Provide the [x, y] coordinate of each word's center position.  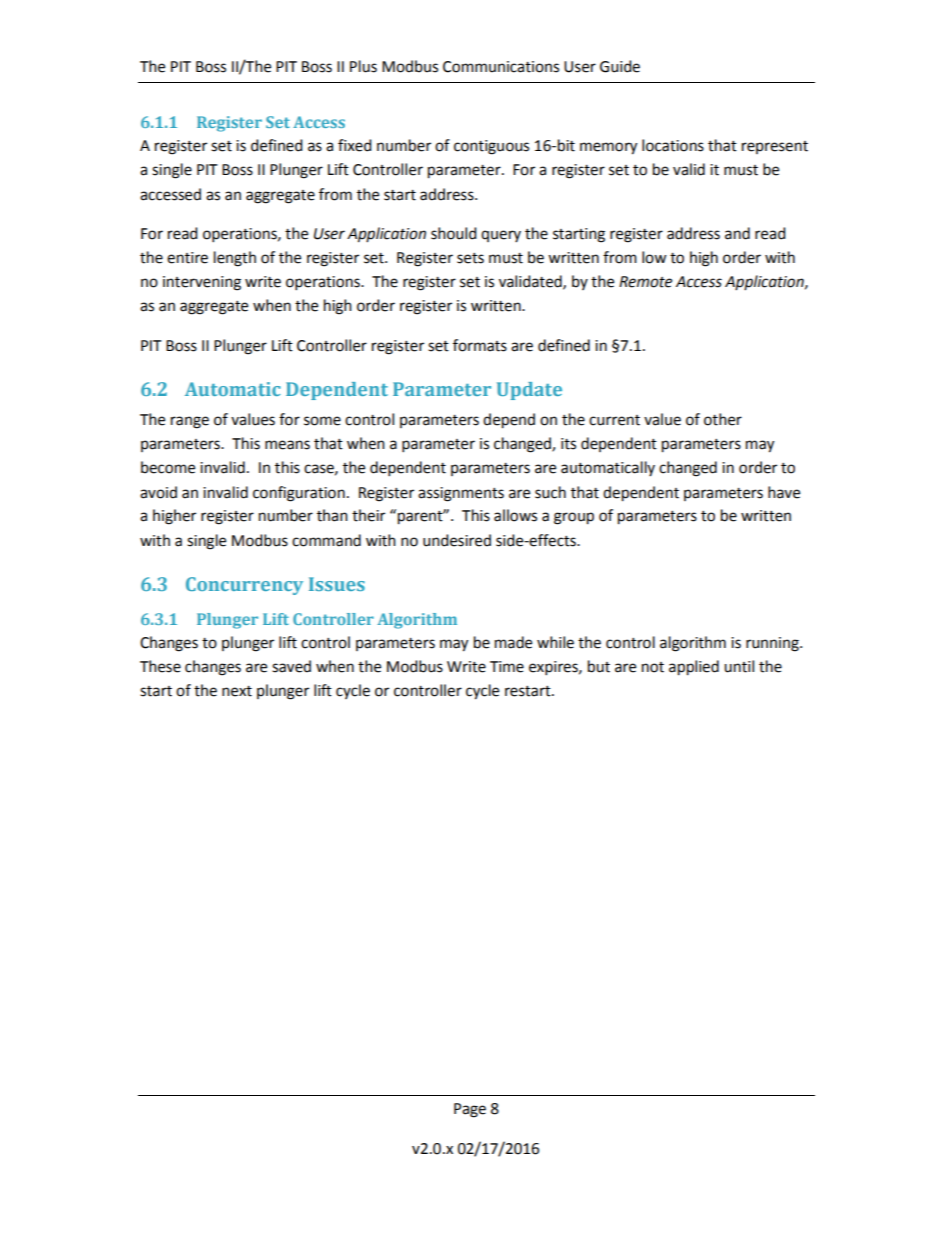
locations [673, 145]
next [237, 691]
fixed [355, 145]
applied [694, 668]
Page [470, 1110]
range [190, 422]
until [739, 666]
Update [529, 391]
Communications [501, 67]
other [723, 419]
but [599, 666]
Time [507, 667]
